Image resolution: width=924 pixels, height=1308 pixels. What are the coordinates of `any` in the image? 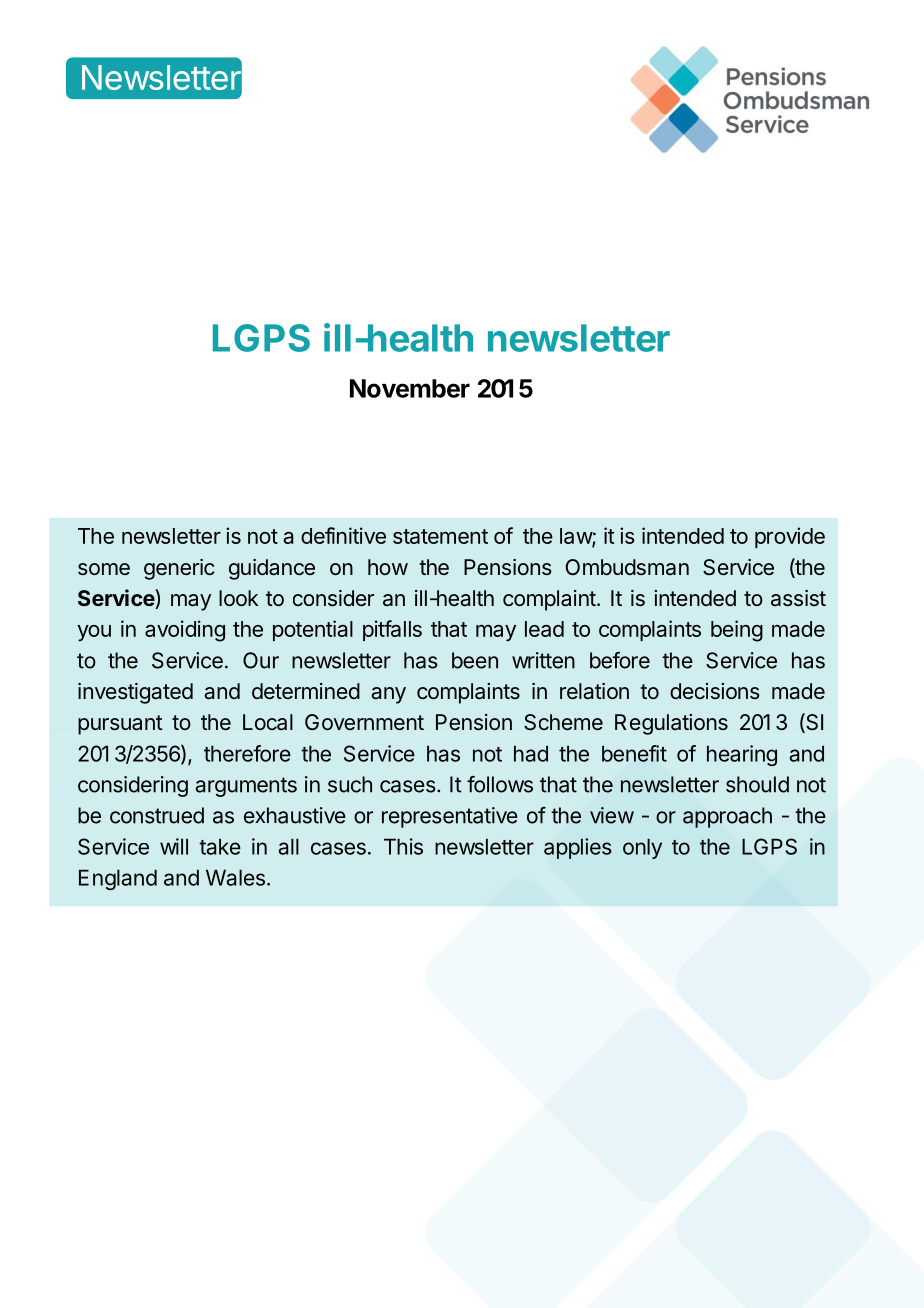 It's located at (388, 695).
